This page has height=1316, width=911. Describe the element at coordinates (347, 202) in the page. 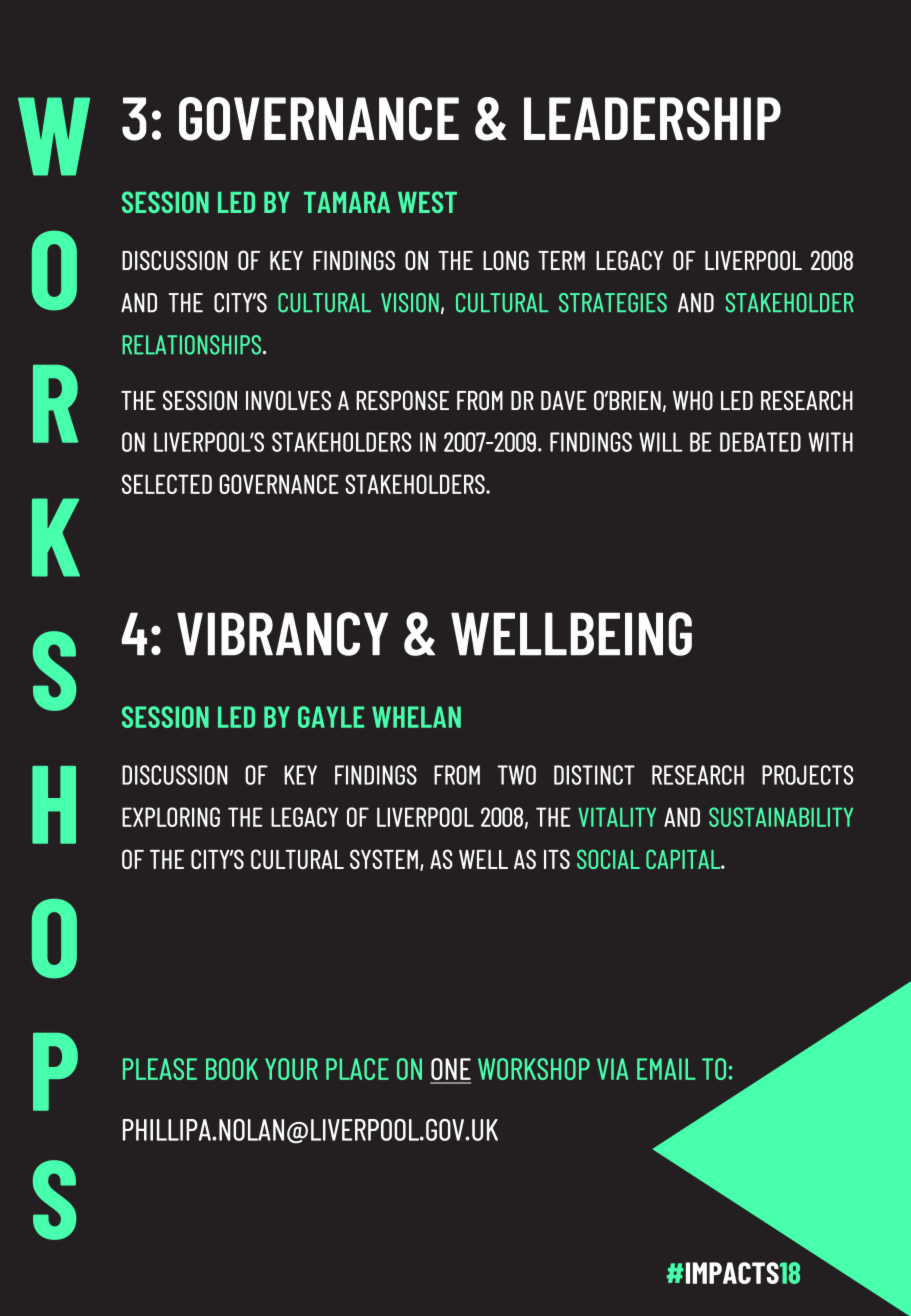

I see `TAMARA` at that location.
